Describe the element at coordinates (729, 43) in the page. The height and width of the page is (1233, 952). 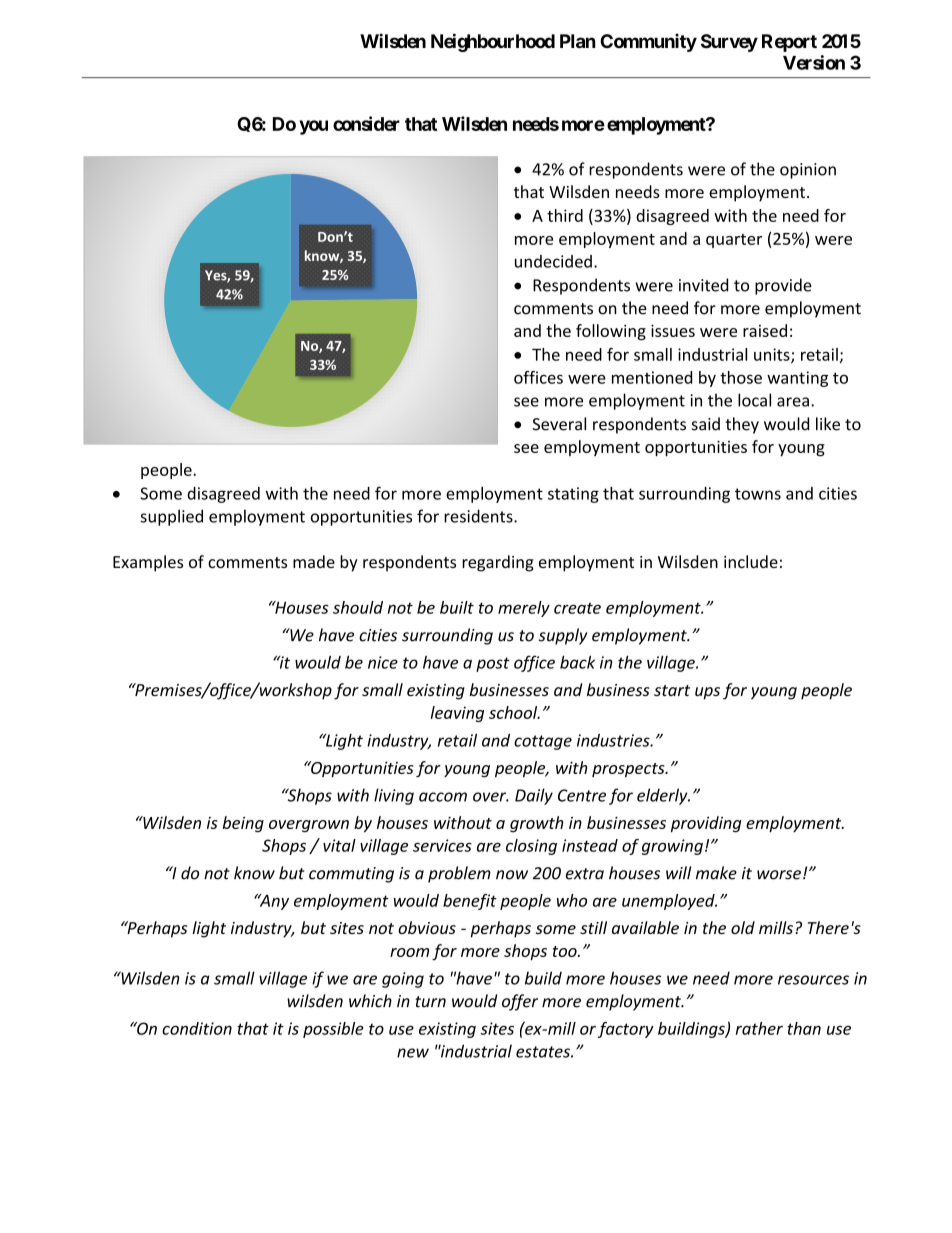
I see `Survey` at that location.
